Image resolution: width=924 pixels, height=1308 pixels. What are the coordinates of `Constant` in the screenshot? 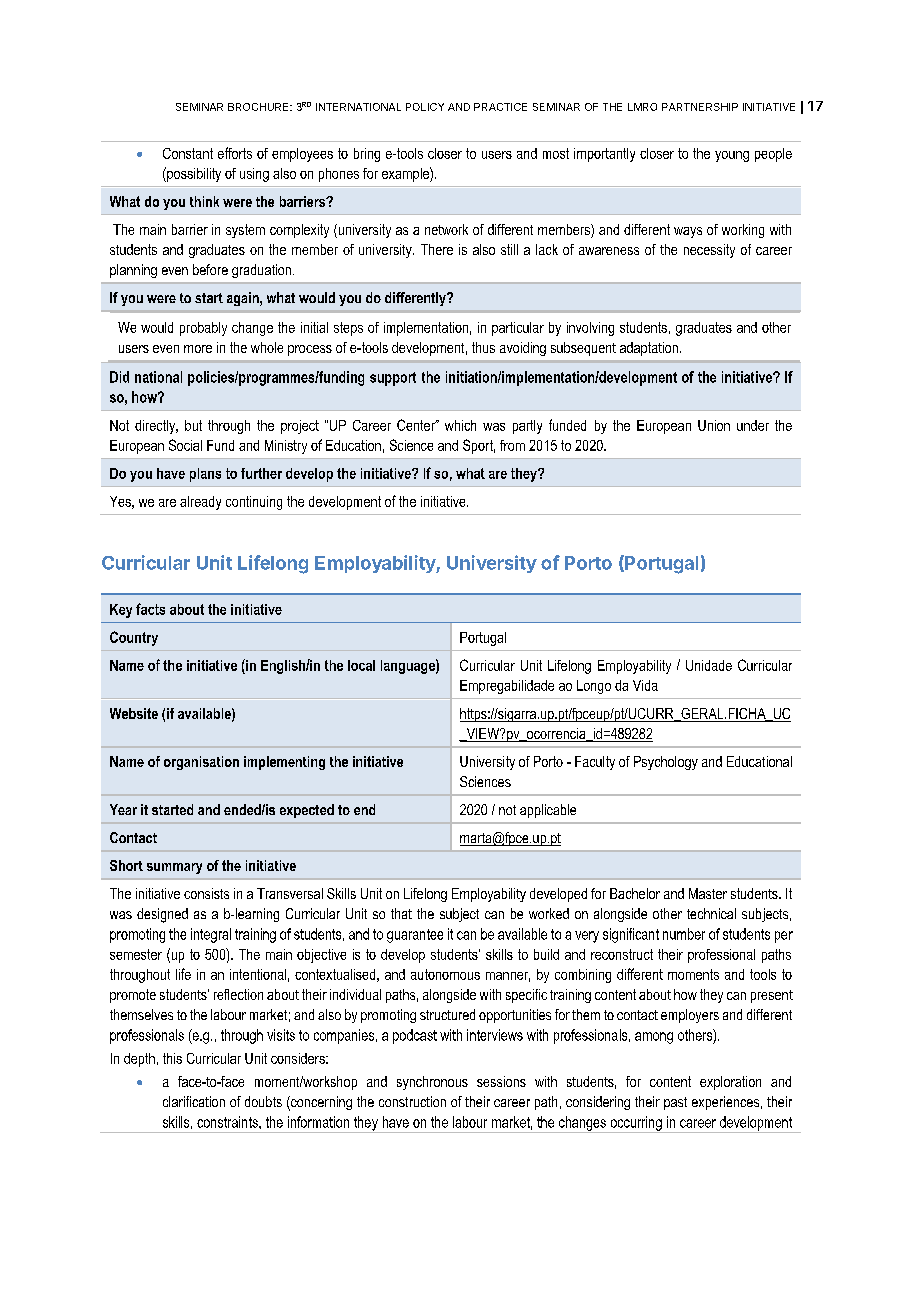 It's located at (188, 153).
